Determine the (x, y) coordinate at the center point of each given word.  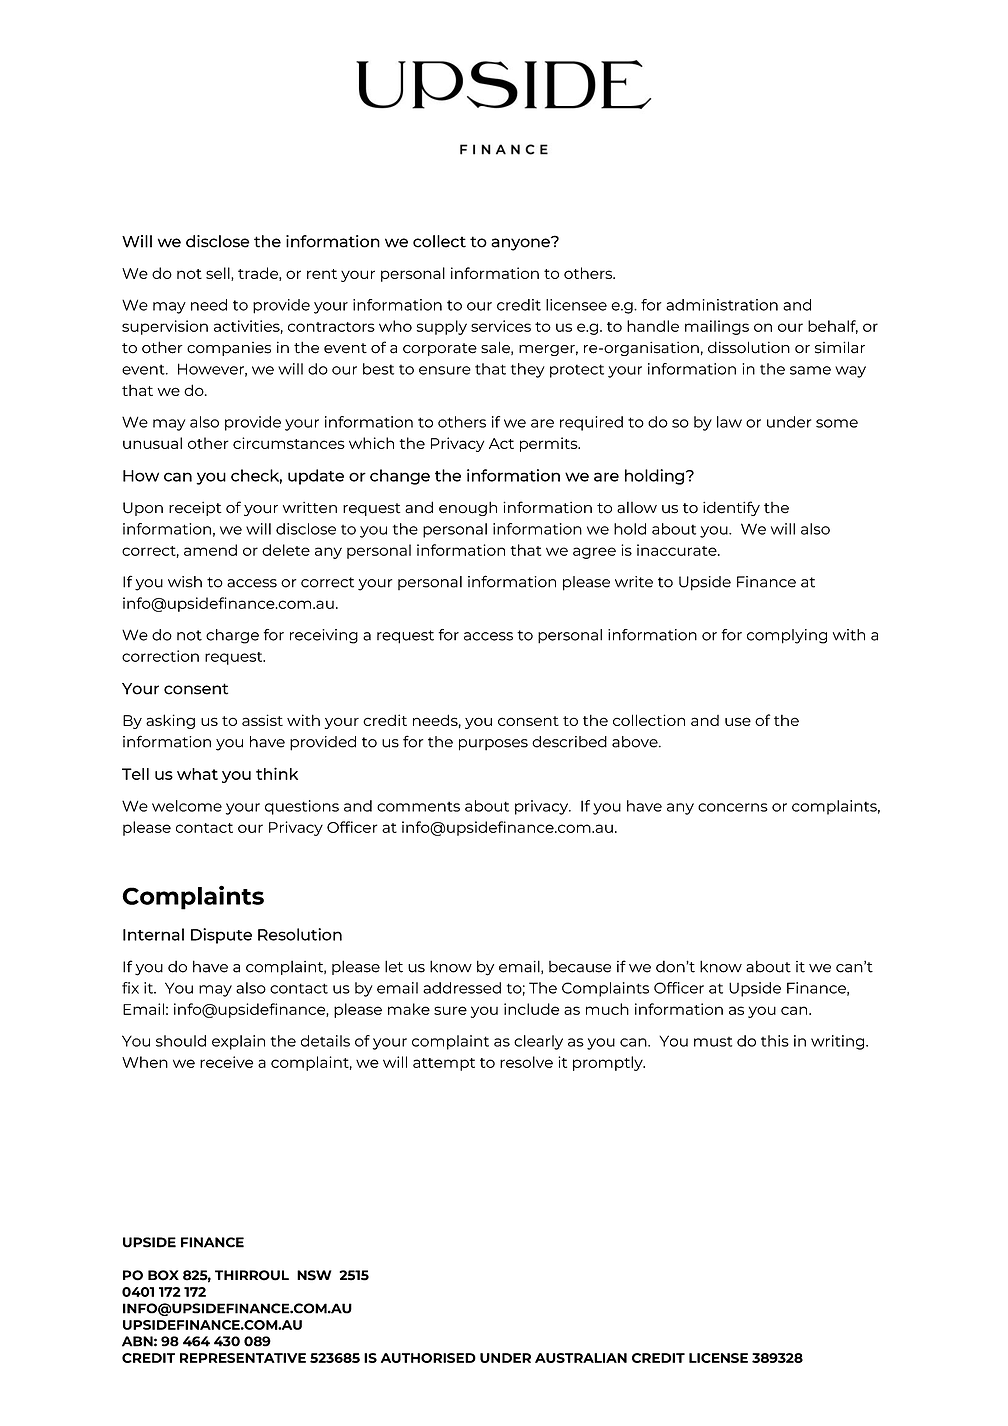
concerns (733, 807)
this (775, 1041)
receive (226, 1062)
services (501, 326)
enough (468, 508)
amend (210, 550)
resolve (526, 1062)
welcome (187, 806)
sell (219, 274)
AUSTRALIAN (581, 1358)
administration (722, 305)
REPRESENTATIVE (243, 1358)
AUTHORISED (428, 1358)
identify (731, 508)
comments (418, 806)
